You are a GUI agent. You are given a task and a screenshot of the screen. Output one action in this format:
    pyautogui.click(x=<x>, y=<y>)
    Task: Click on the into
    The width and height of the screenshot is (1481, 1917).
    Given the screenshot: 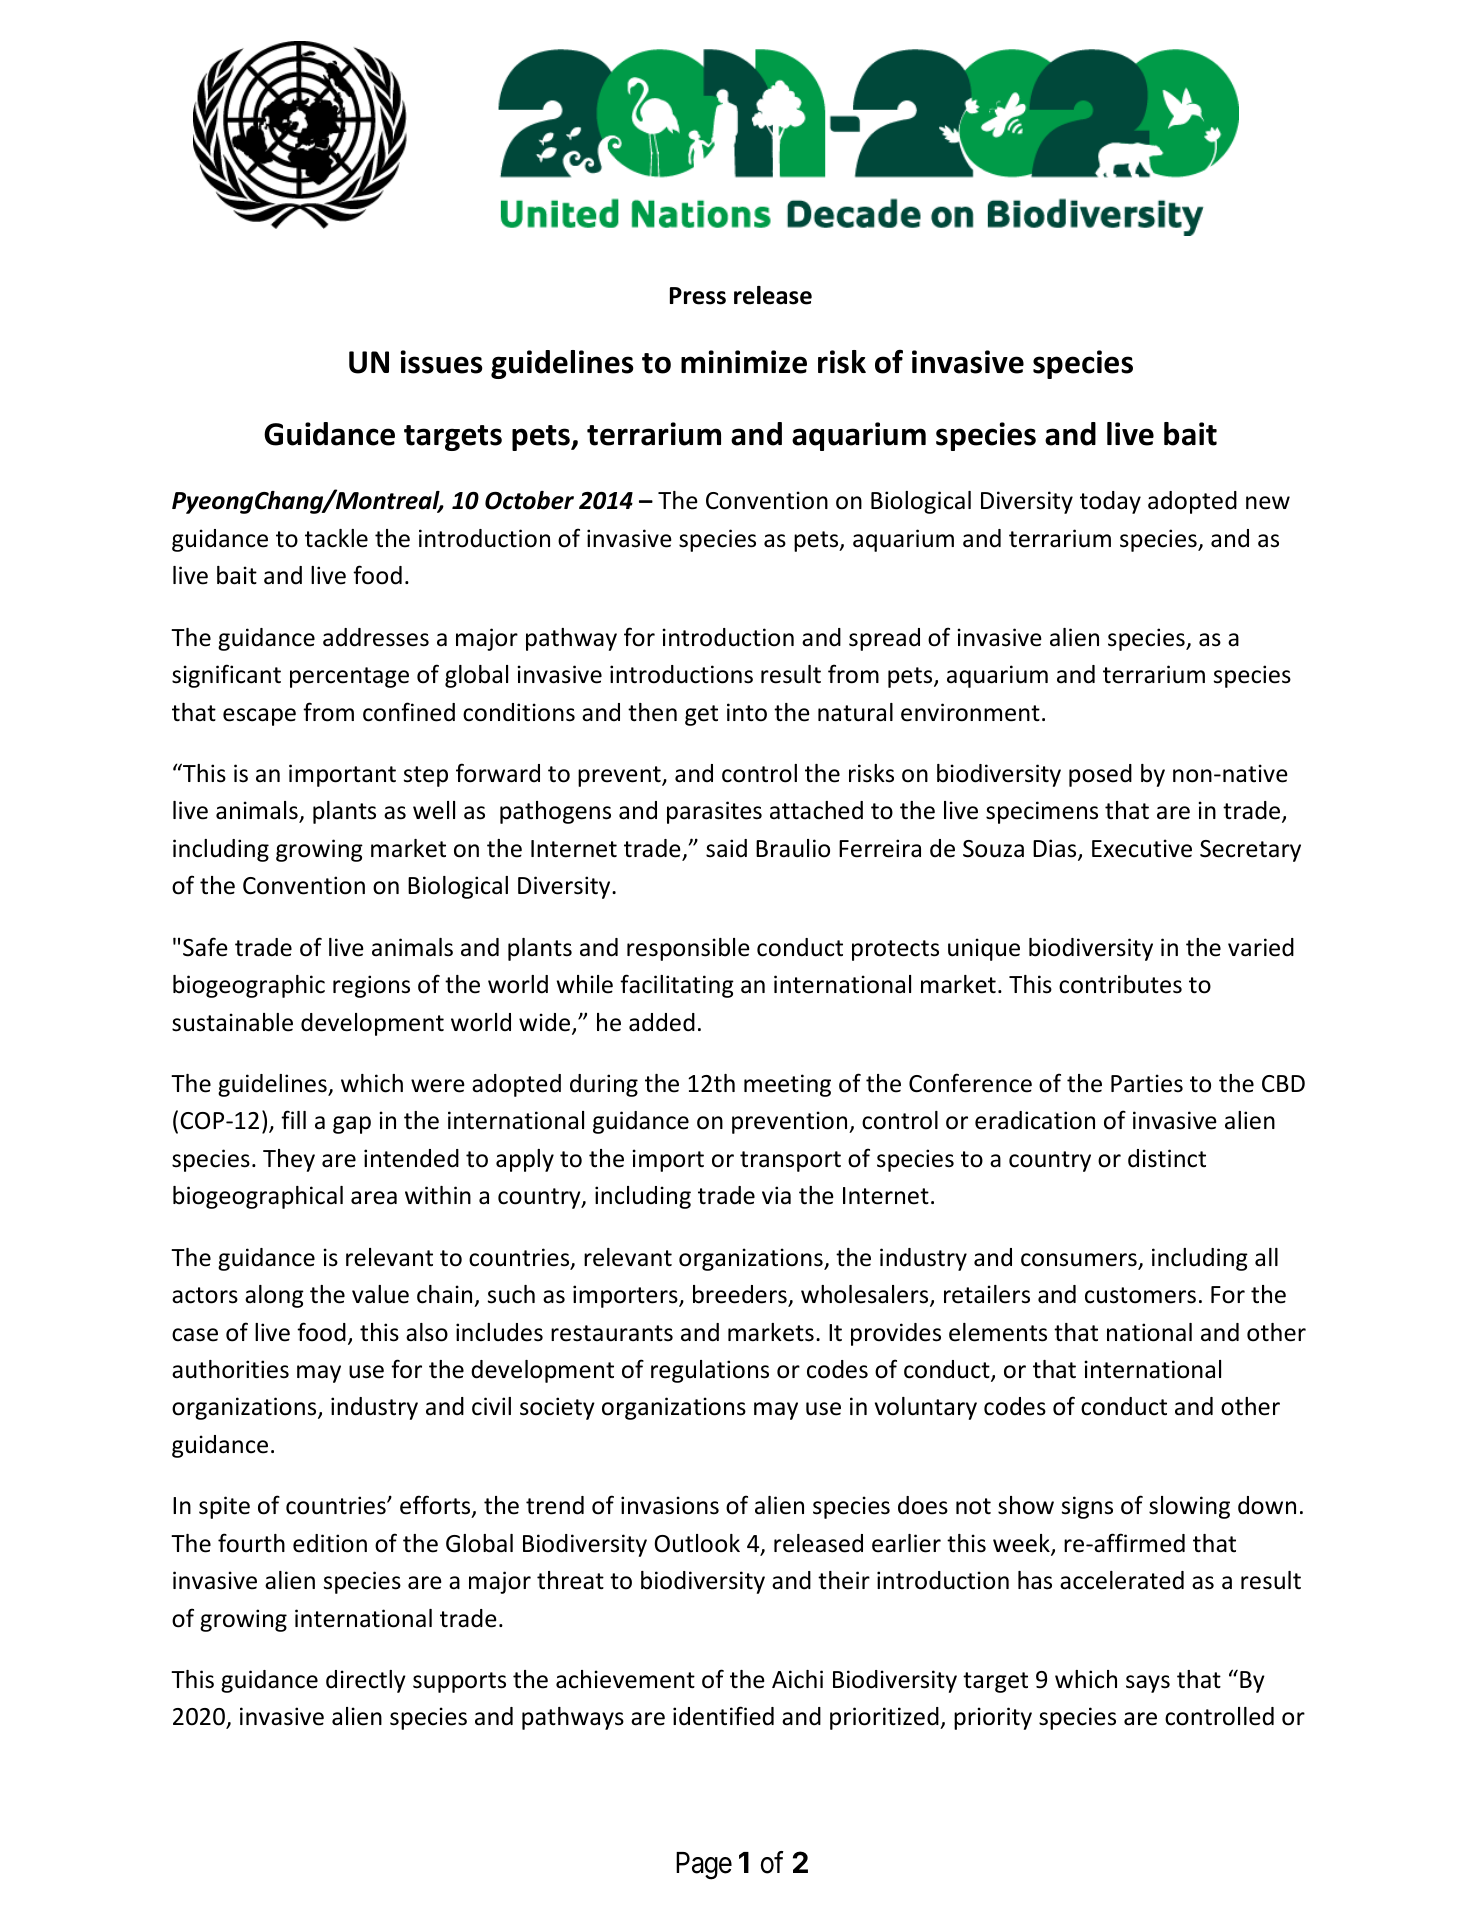 What is the action you would take?
    pyautogui.click(x=747, y=712)
